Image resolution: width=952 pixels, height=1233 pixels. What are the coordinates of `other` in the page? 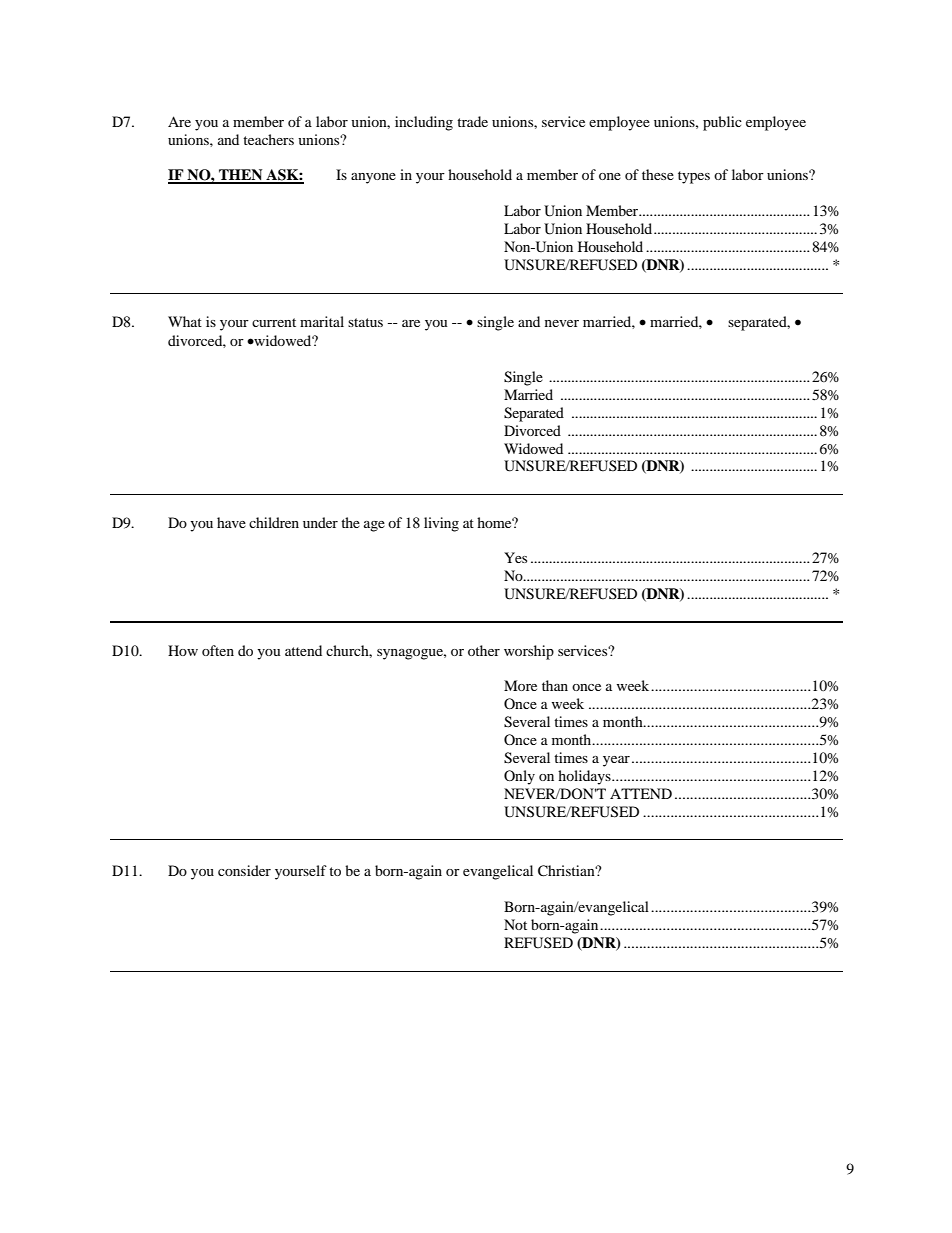 It's located at (484, 650).
